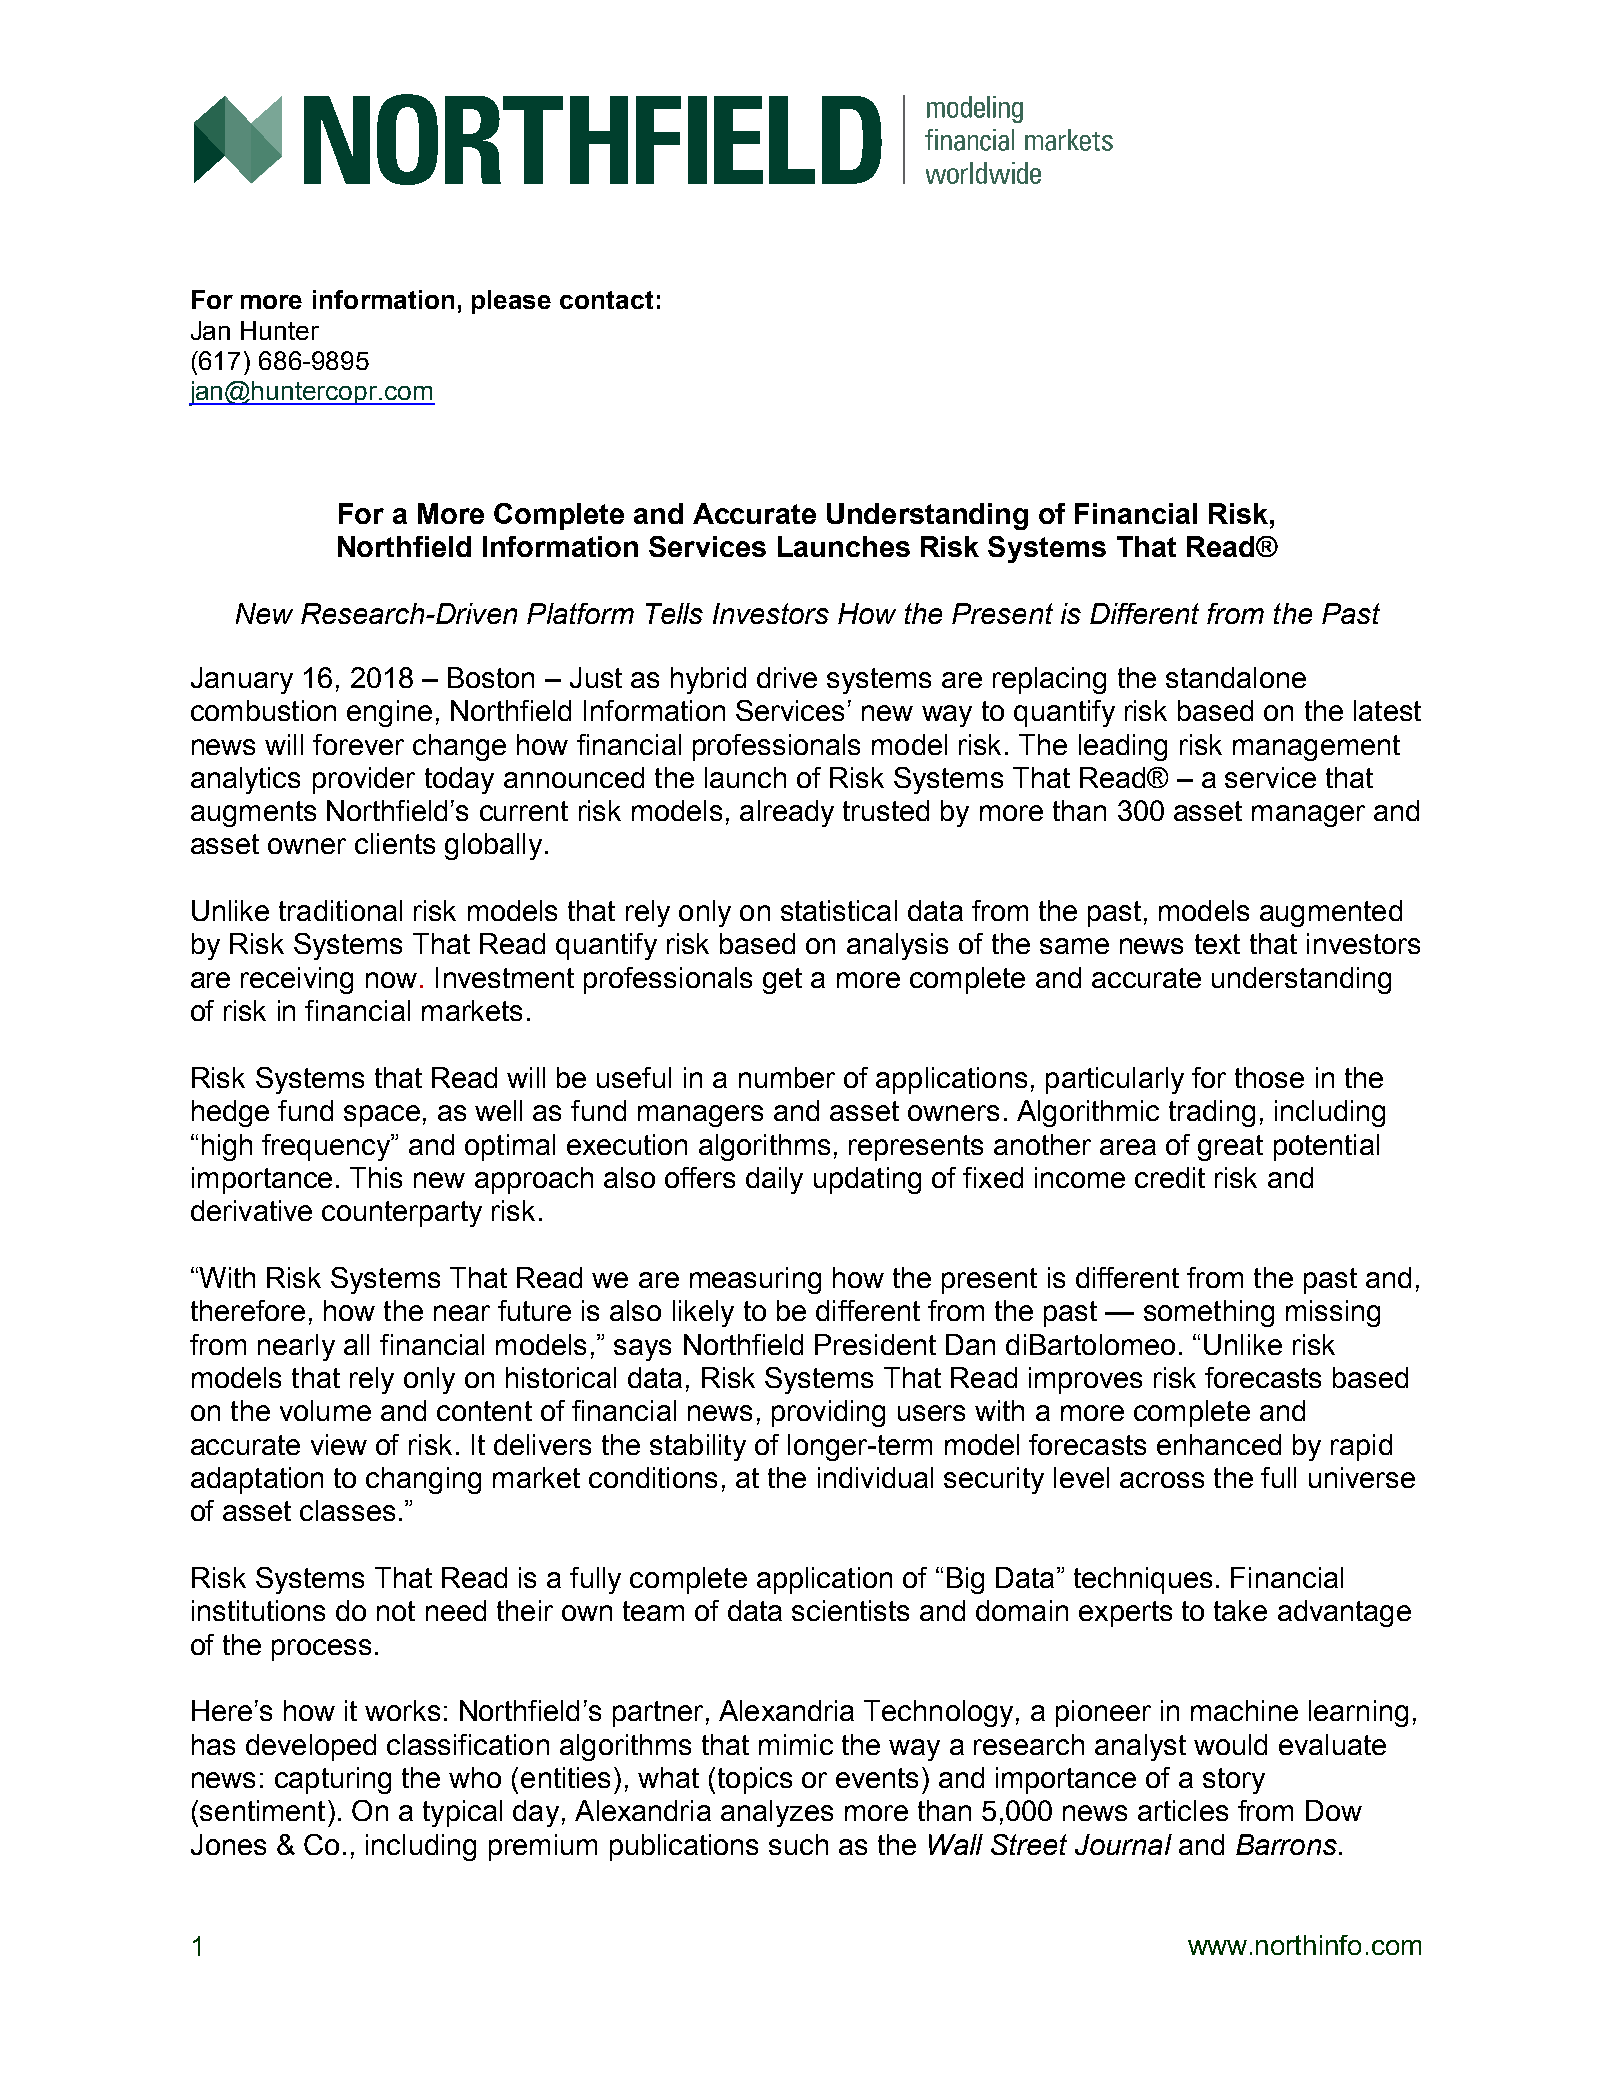  I want to click on those, so click(1269, 1077).
